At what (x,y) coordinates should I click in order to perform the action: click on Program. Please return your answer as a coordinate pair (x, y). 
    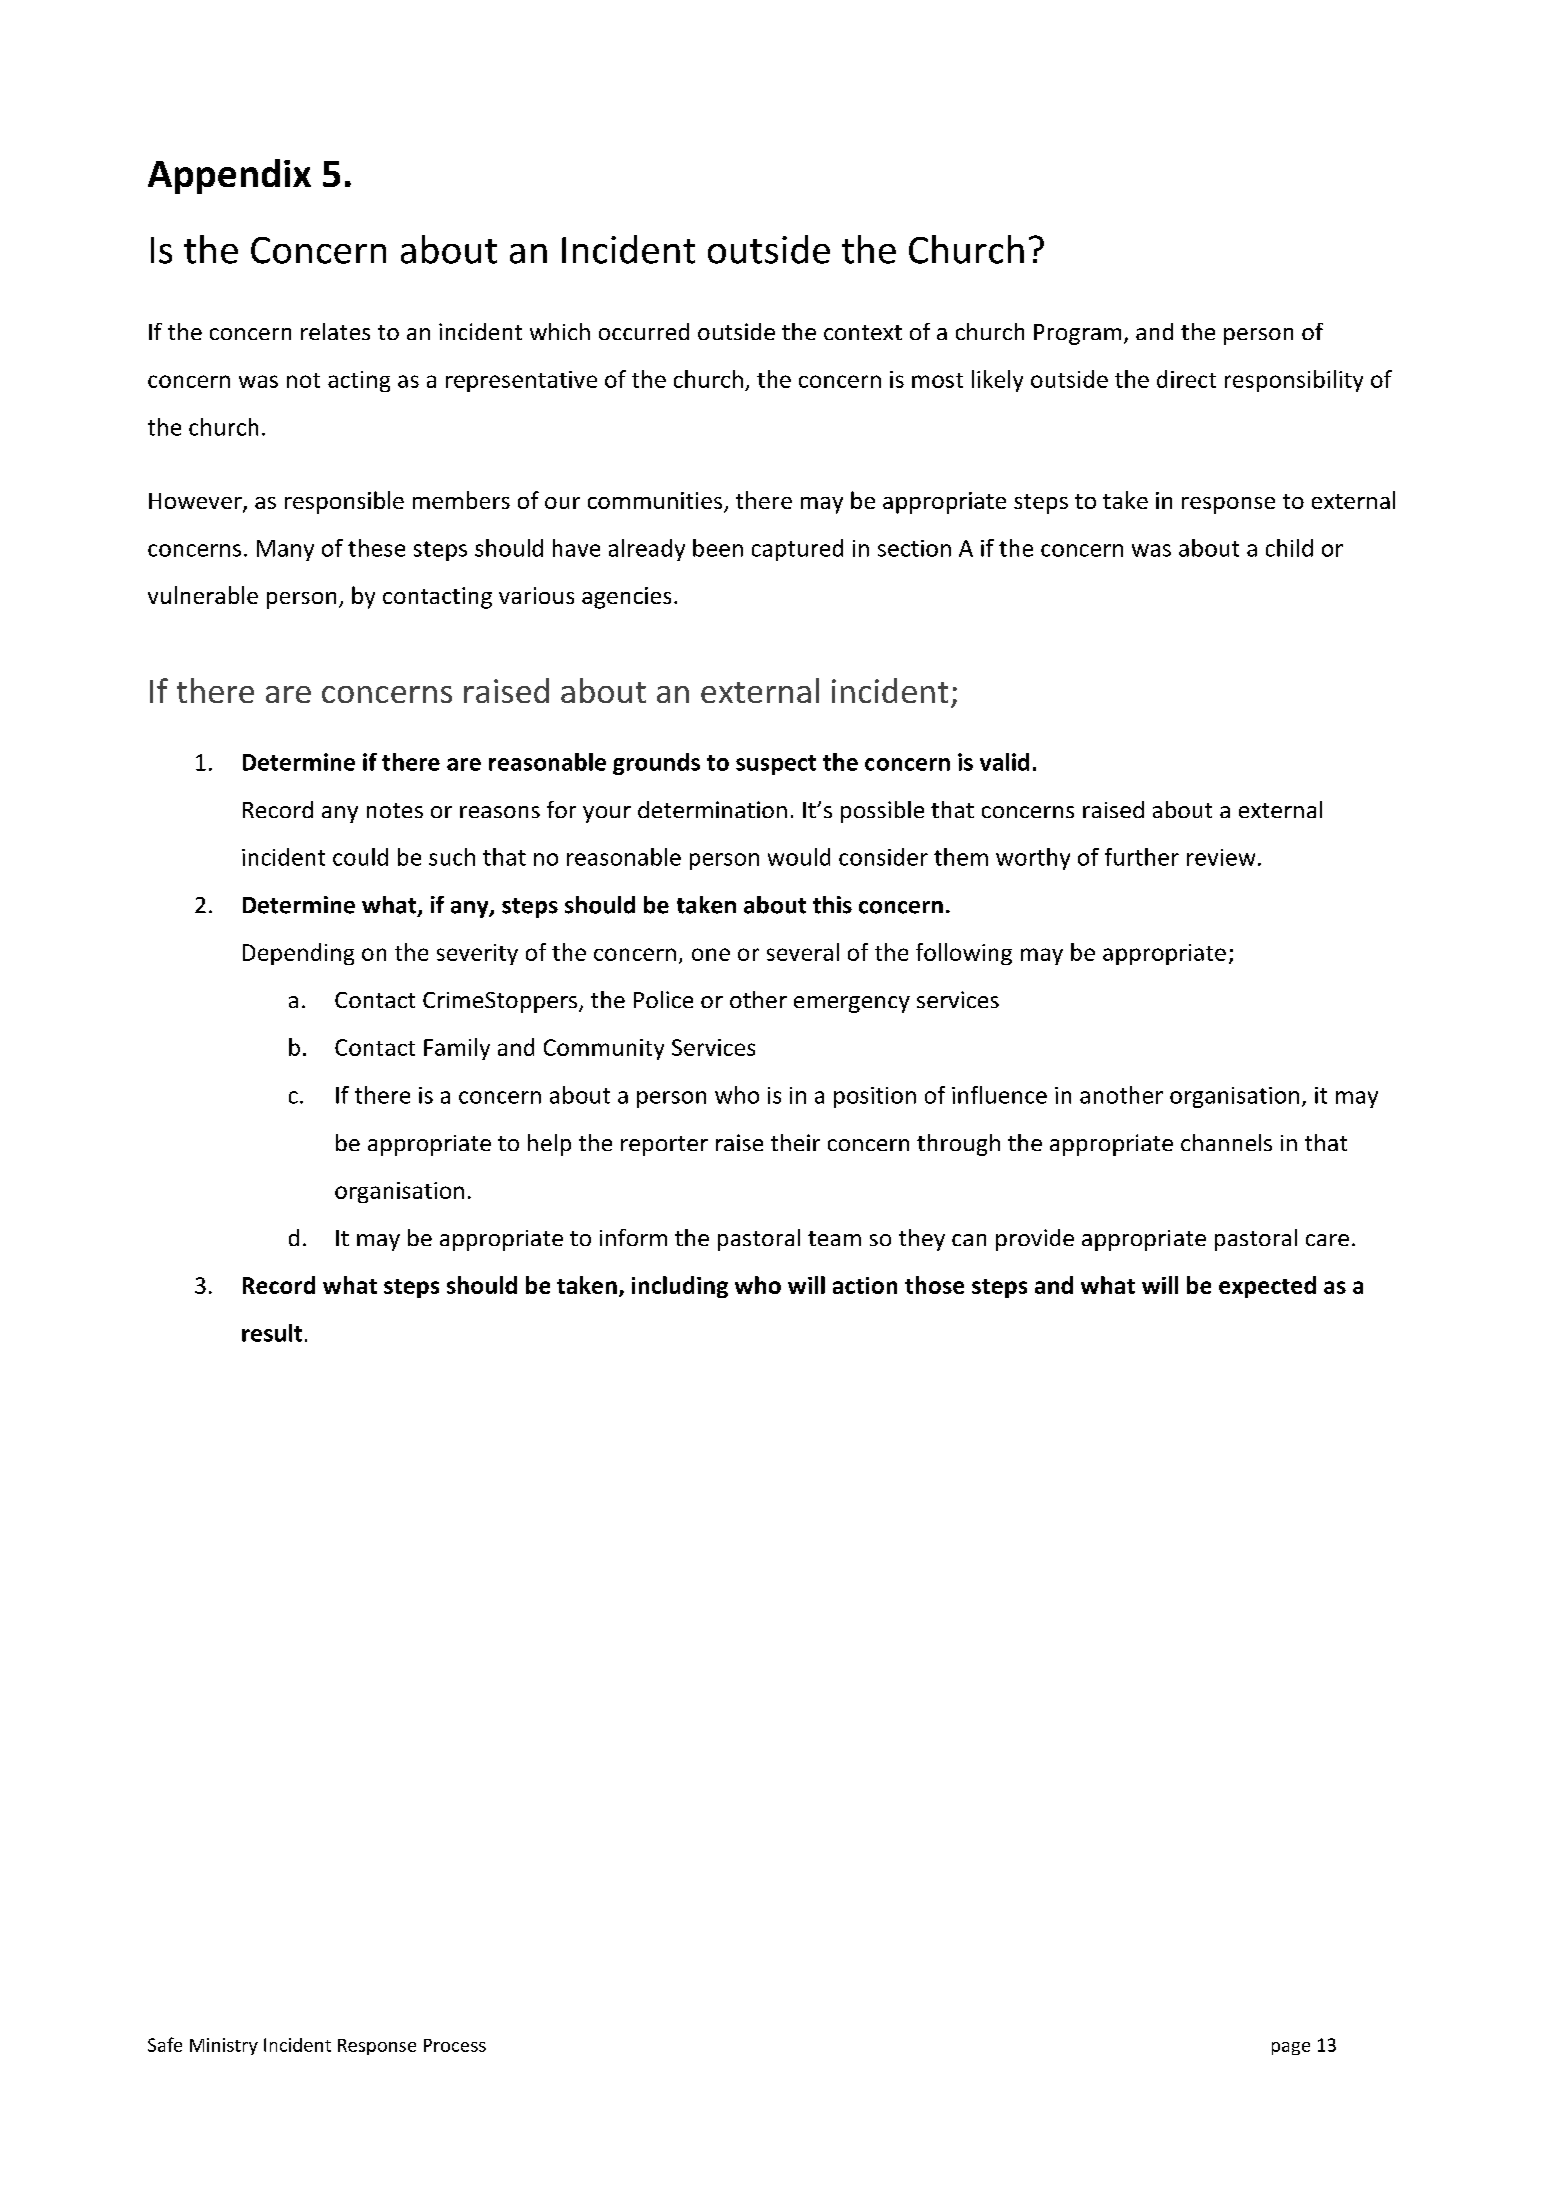
    Looking at the image, I should click on (1077, 334).
